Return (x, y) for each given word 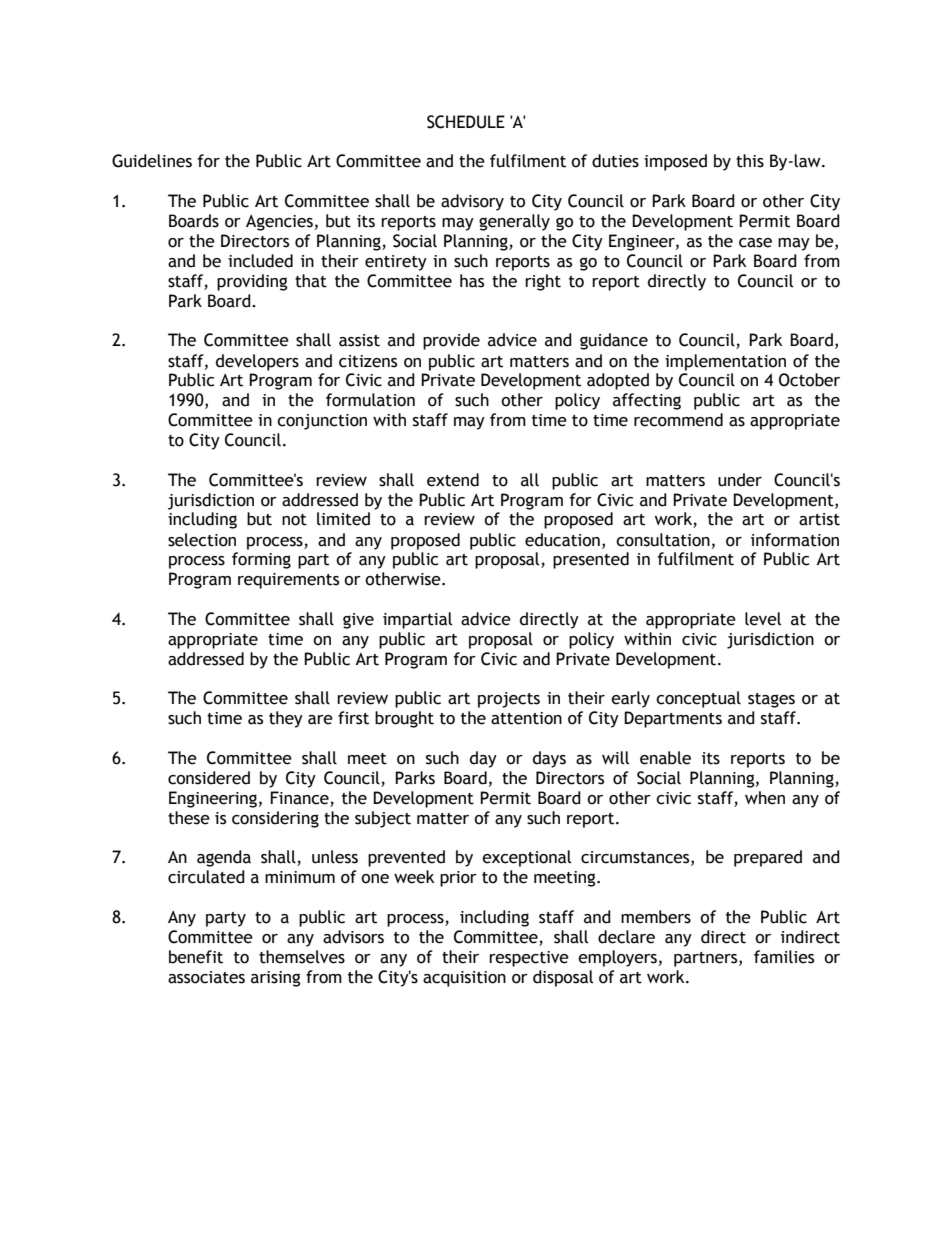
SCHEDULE (466, 122)
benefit (196, 957)
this (750, 161)
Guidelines (152, 161)
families (784, 957)
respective (529, 959)
